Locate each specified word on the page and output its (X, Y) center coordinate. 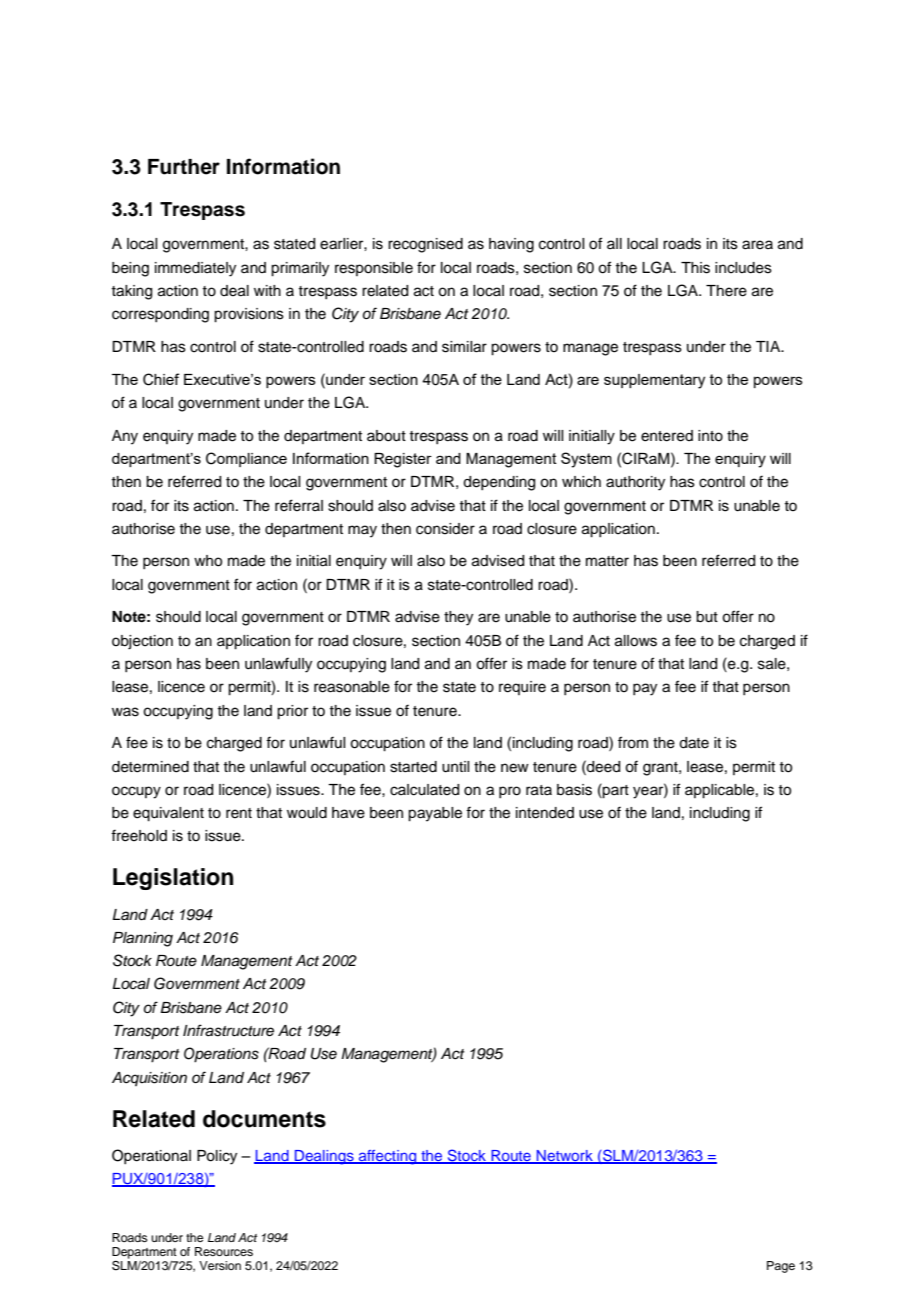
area (757, 245)
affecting (388, 1157)
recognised (425, 245)
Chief (161, 379)
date (694, 743)
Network (565, 1157)
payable (435, 814)
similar (464, 347)
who (208, 561)
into (710, 436)
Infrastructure (228, 1030)
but (707, 617)
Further (184, 167)
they (458, 618)
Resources (224, 1251)
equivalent (168, 814)
